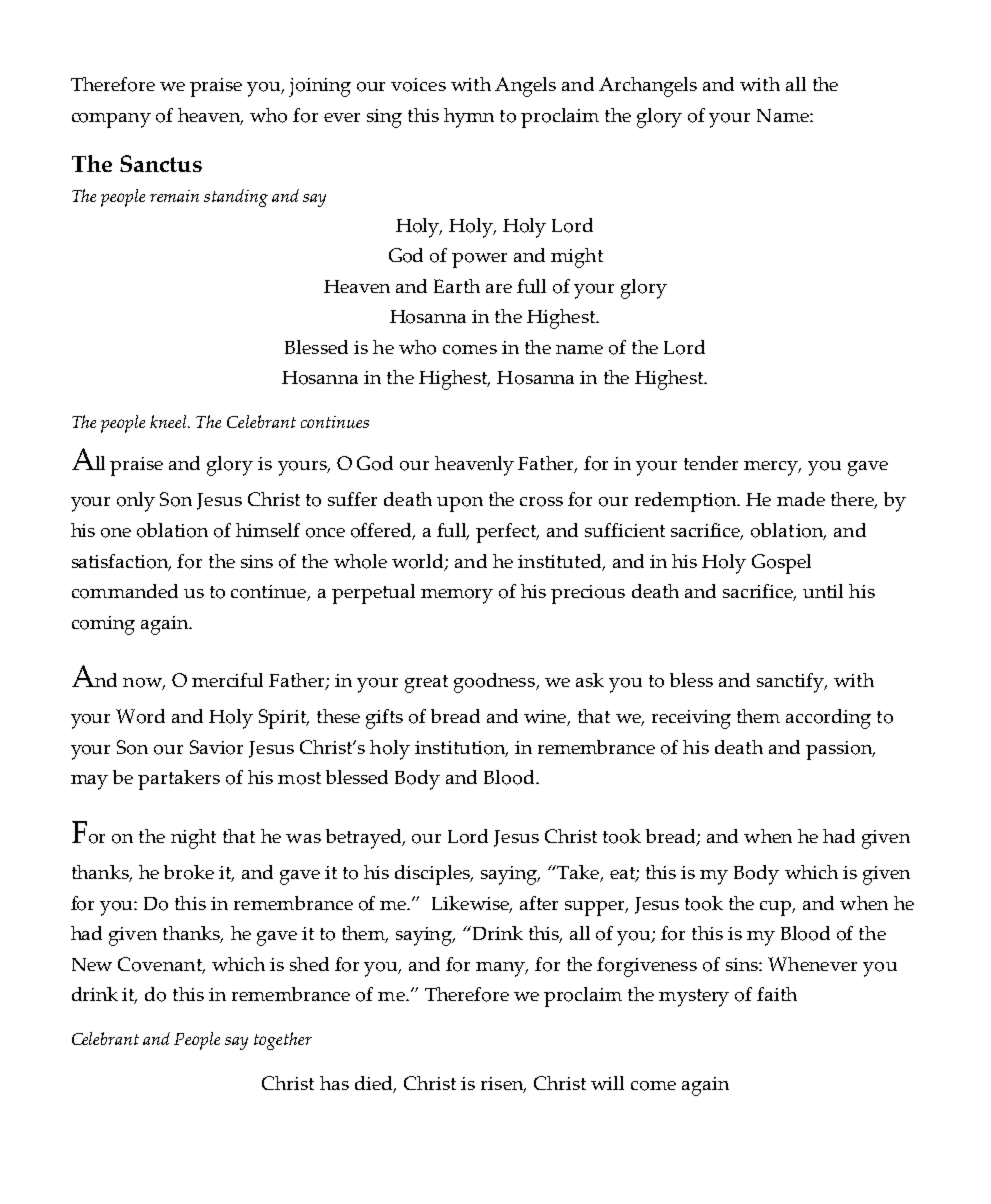 Image resolution: width=991 pixels, height=1204 pixels. What do you see at coordinates (111, 120) in the page?
I see `company` at bounding box center [111, 120].
